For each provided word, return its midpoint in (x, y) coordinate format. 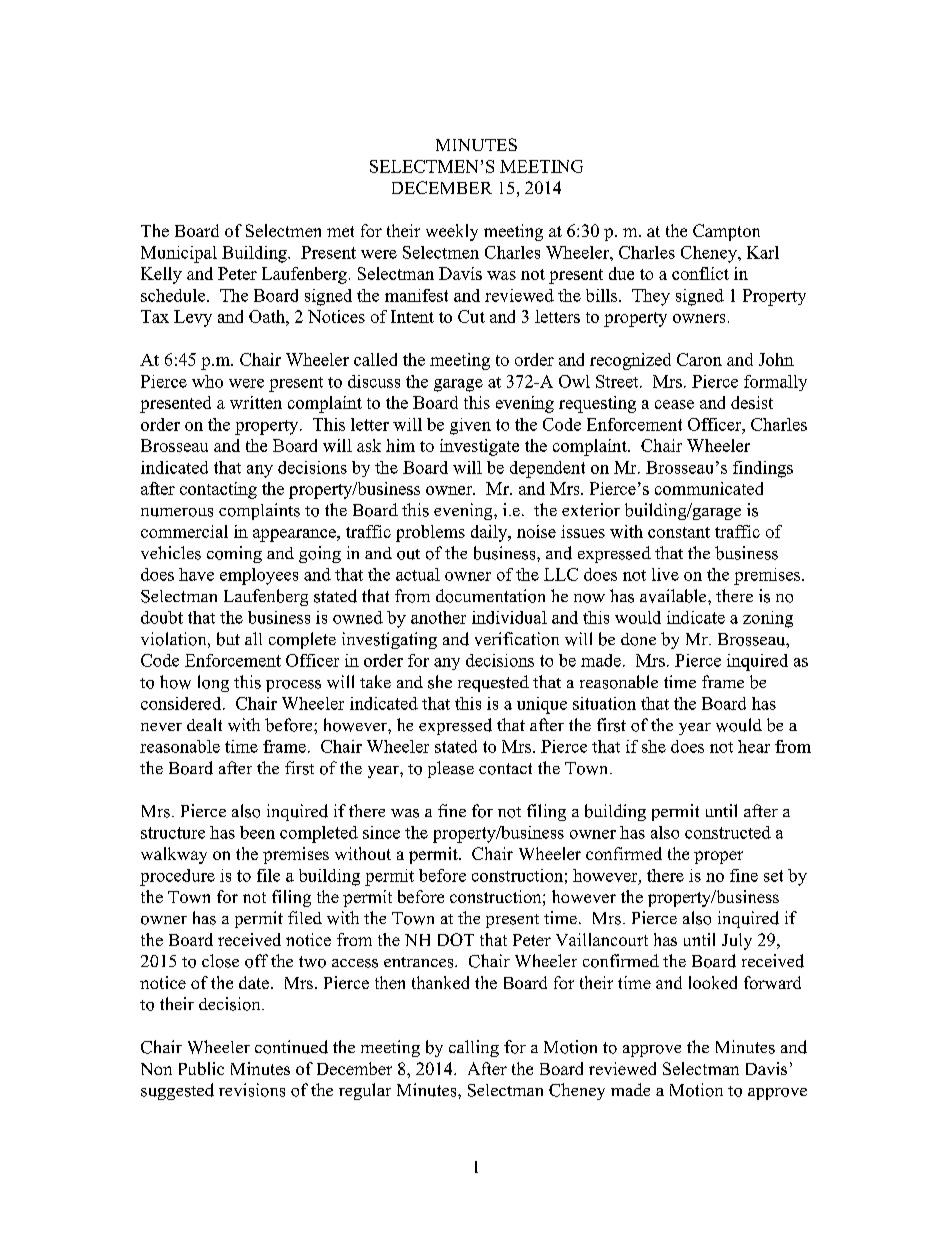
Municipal (179, 254)
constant (679, 532)
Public (201, 1068)
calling (474, 1048)
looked (713, 982)
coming (234, 554)
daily (490, 533)
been (257, 832)
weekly (452, 232)
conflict (700, 273)
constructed (728, 832)
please (451, 769)
